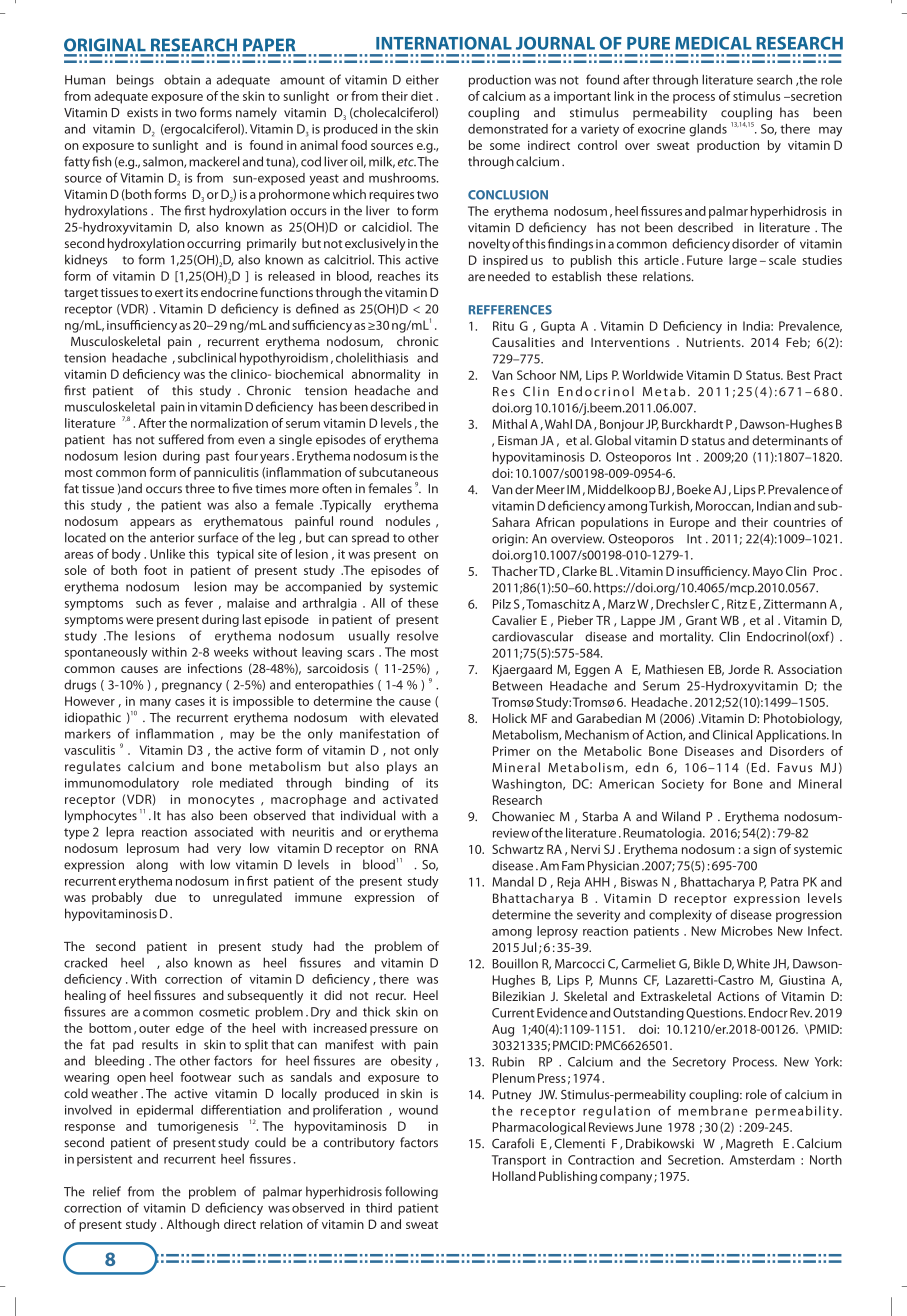  Describe the element at coordinates (182, 80) in the screenshot. I see `obtain` at that location.
